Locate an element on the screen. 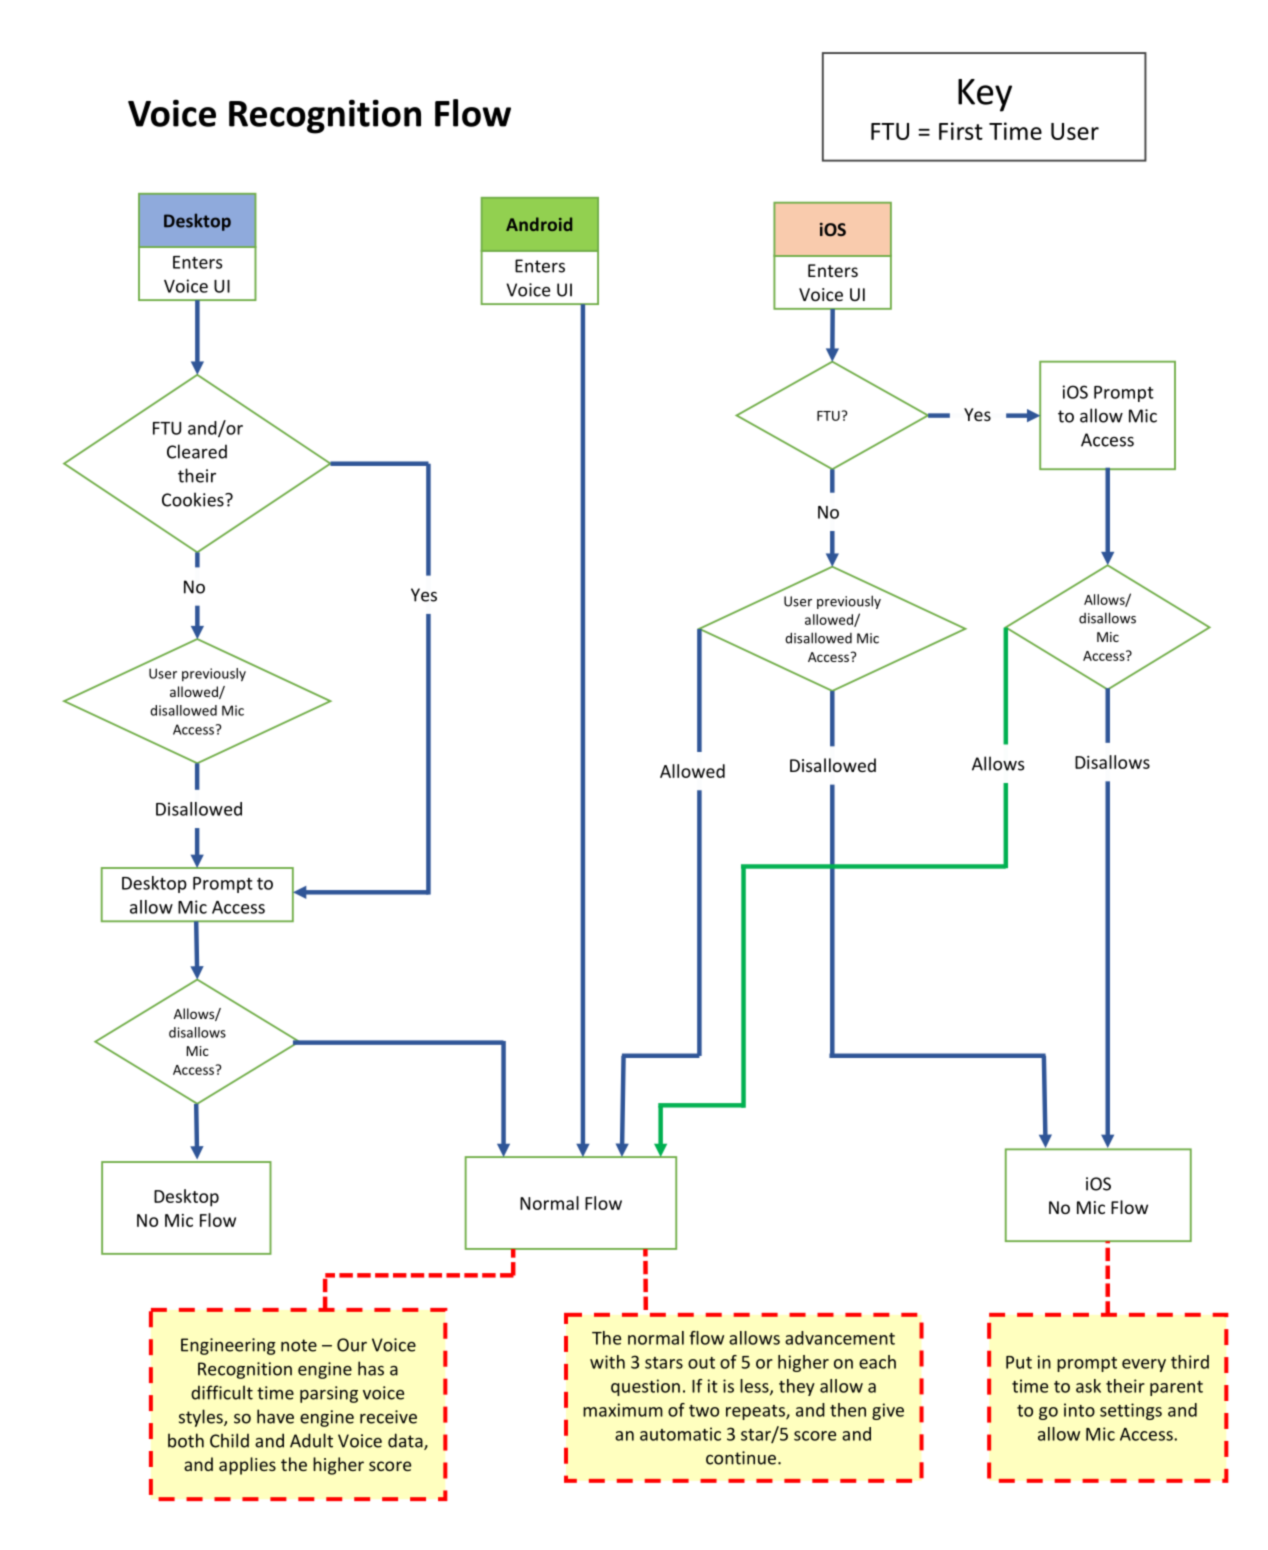 This screenshot has height=1550, width=1268. question is located at coordinates (645, 1387).
